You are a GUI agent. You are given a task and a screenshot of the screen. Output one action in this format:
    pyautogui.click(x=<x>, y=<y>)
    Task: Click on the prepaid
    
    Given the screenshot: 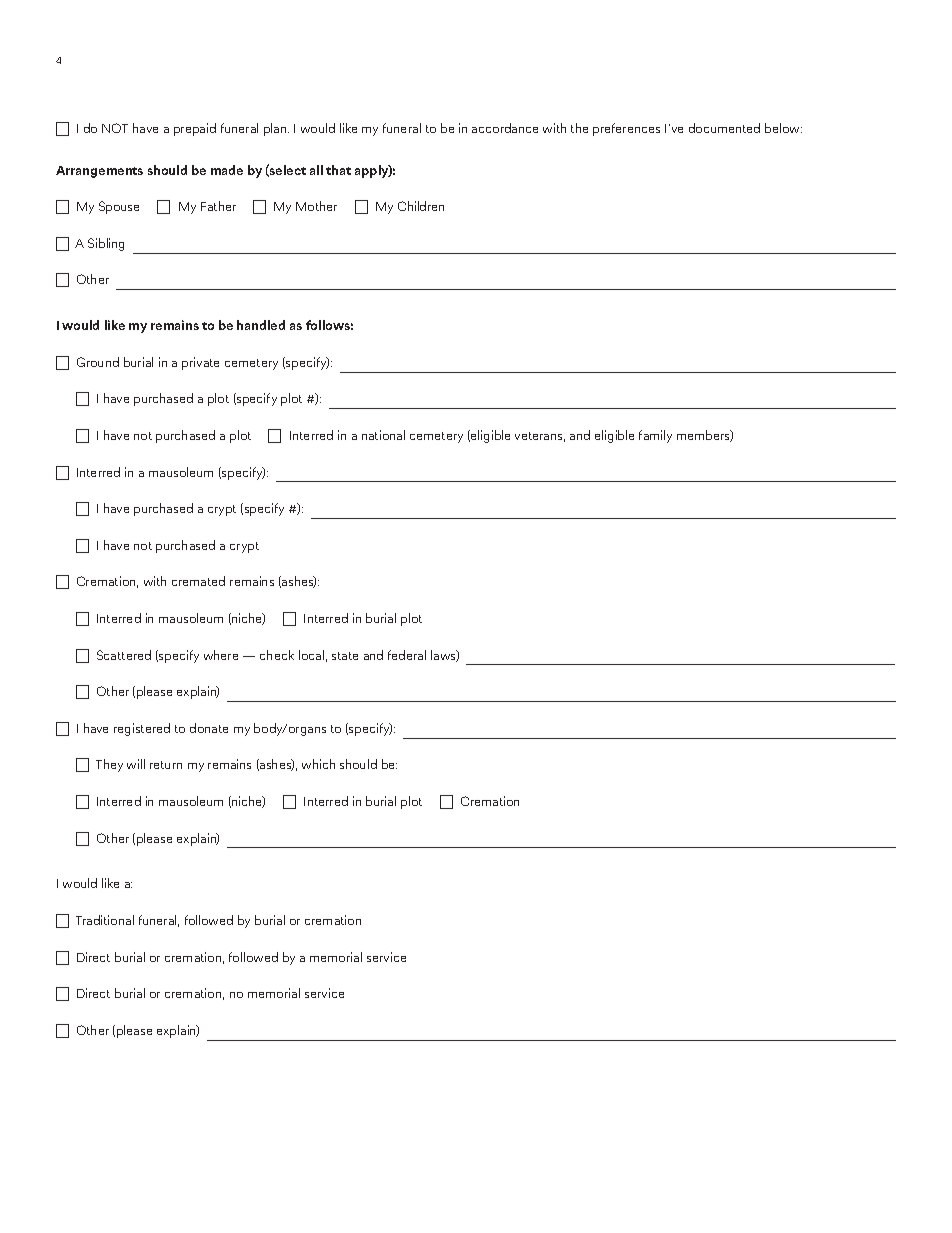 What is the action you would take?
    pyautogui.click(x=195, y=129)
